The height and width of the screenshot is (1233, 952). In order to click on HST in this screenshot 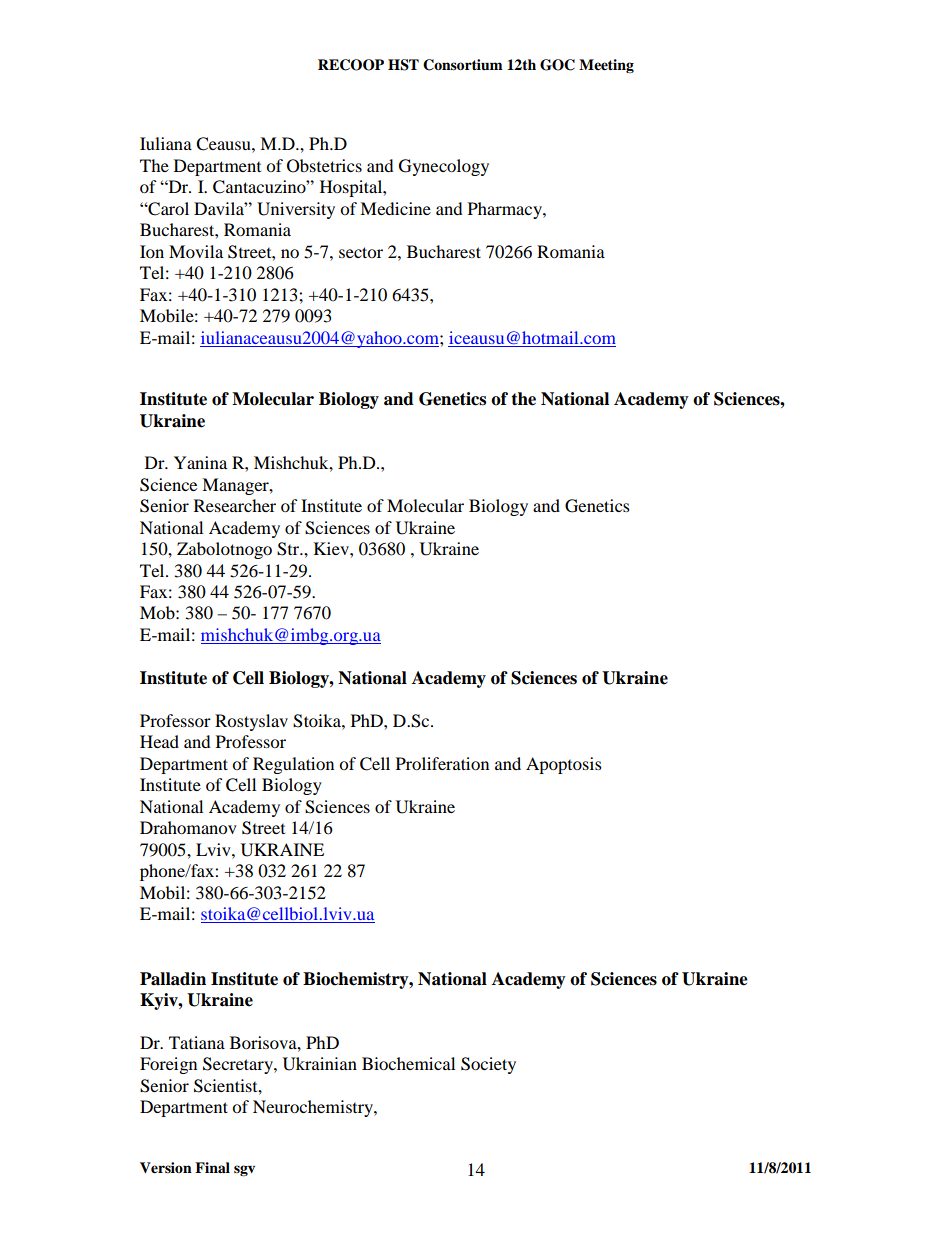, I will do `click(403, 65)`.
